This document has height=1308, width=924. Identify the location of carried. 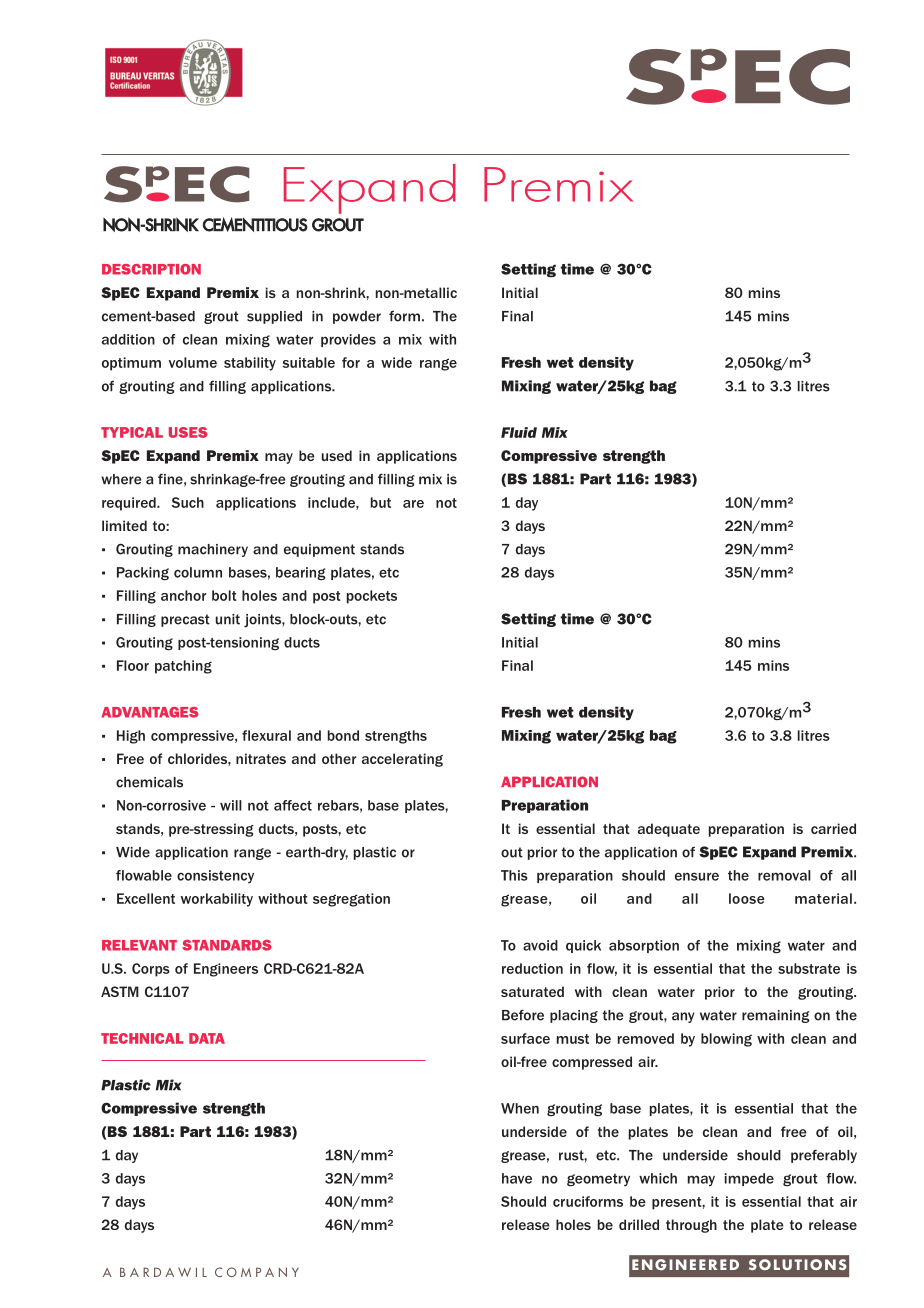
(833, 828).
